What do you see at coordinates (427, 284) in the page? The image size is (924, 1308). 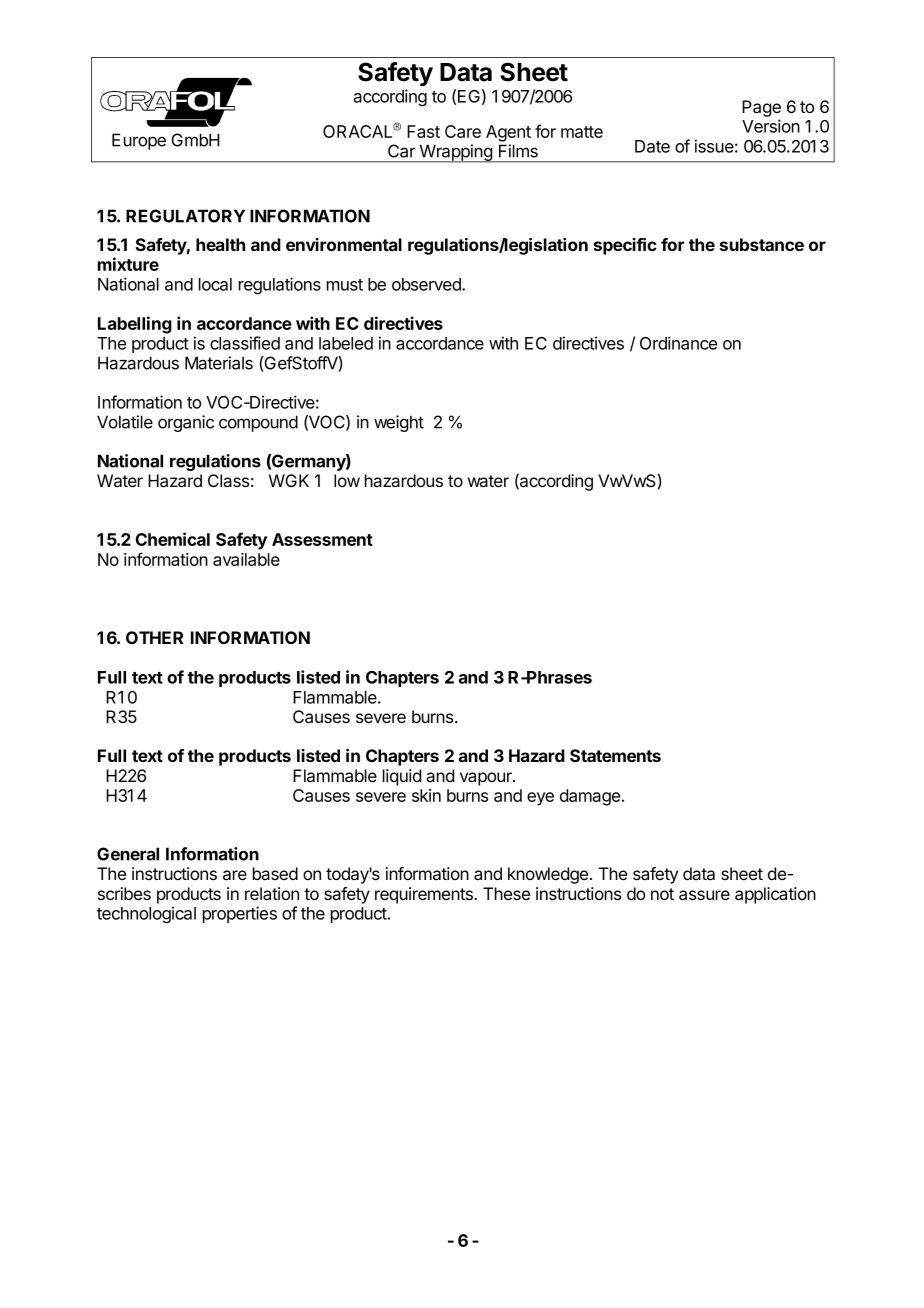 I see `observed` at bounding box center [427, 284].
